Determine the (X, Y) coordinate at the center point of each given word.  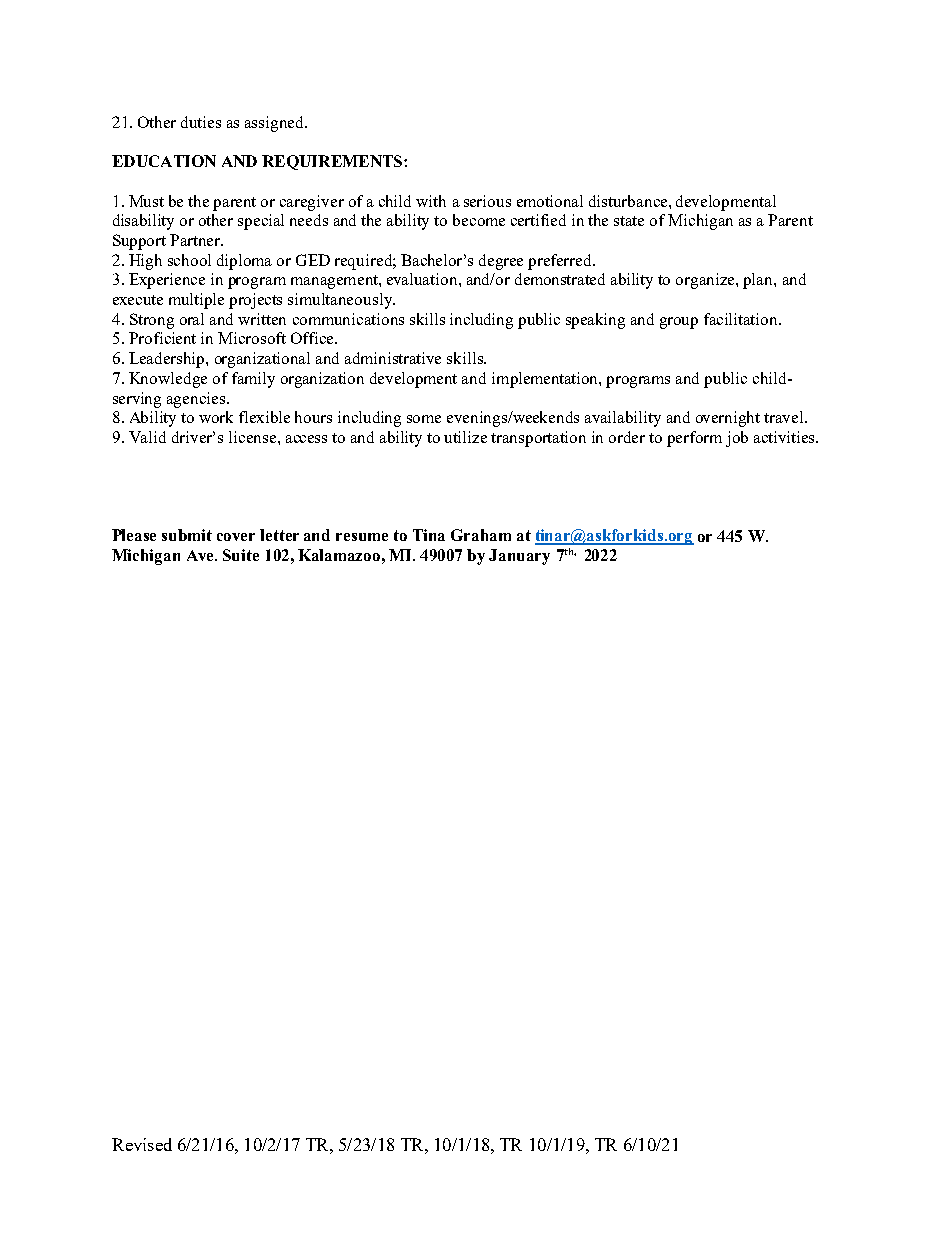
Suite (241, 555)
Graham (481, 535)
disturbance (629, 201)
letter (279, 535)
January (519, 557)
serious (487, 201)
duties (201, 122)
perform (694, 439)
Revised (142, 1144)
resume (362, 537)
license (254, 437)
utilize (465, 437)
